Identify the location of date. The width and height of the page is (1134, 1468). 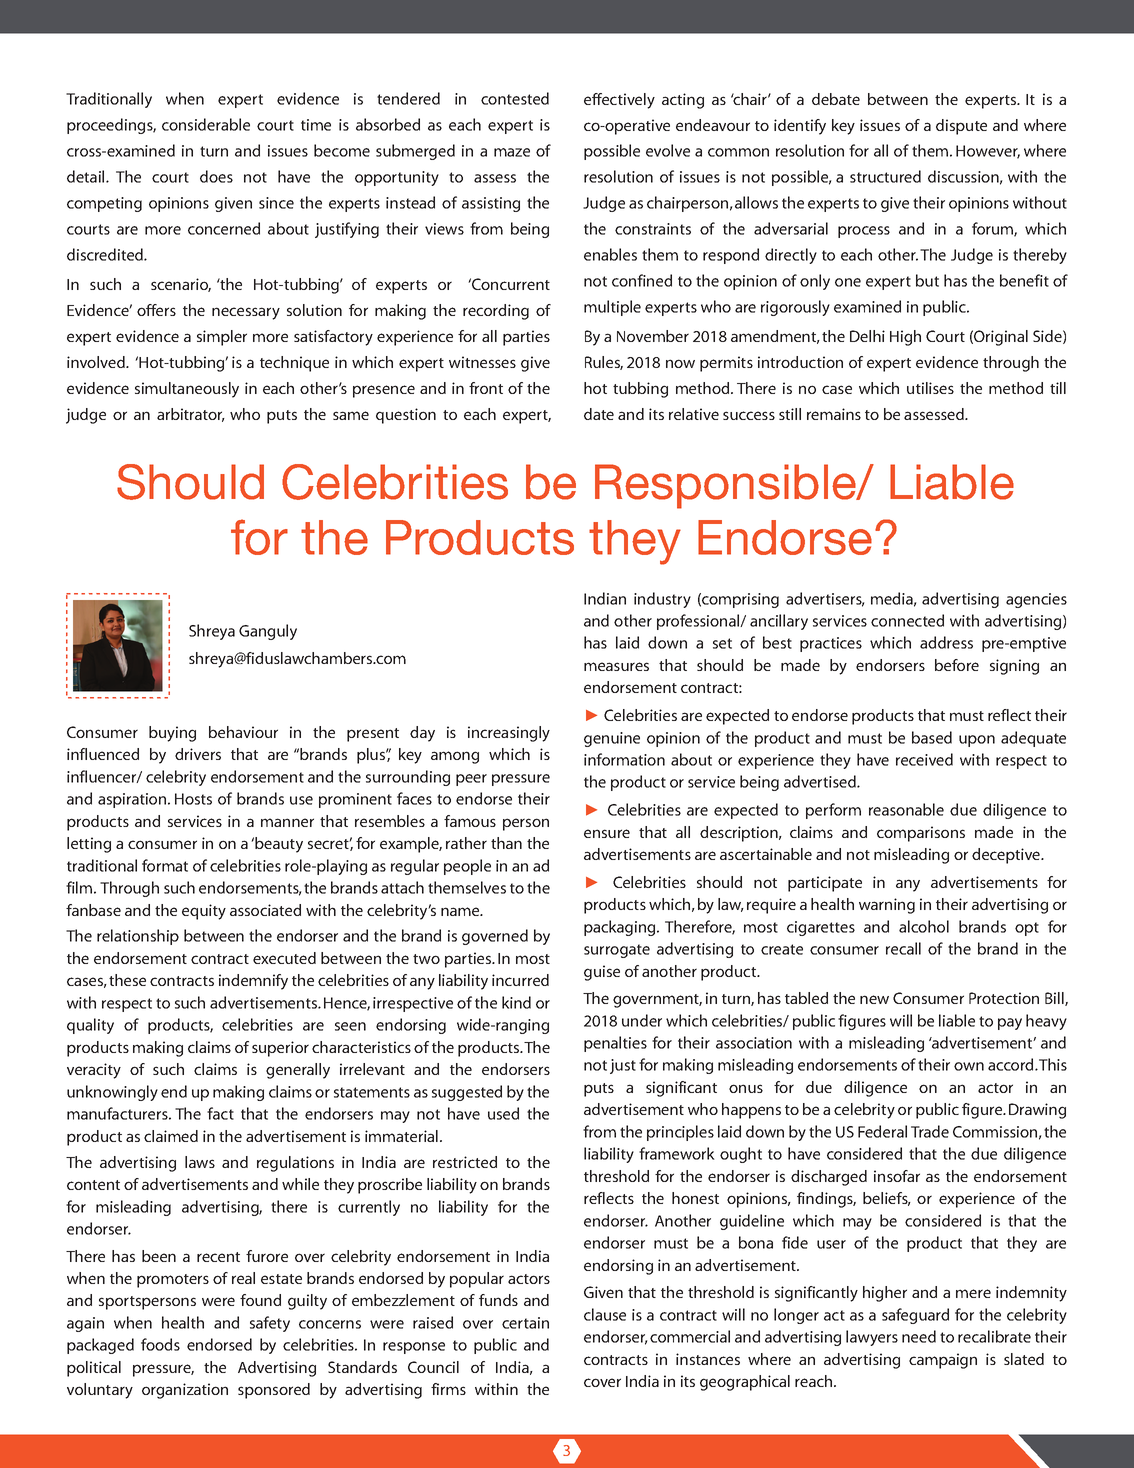
(599, 414).
